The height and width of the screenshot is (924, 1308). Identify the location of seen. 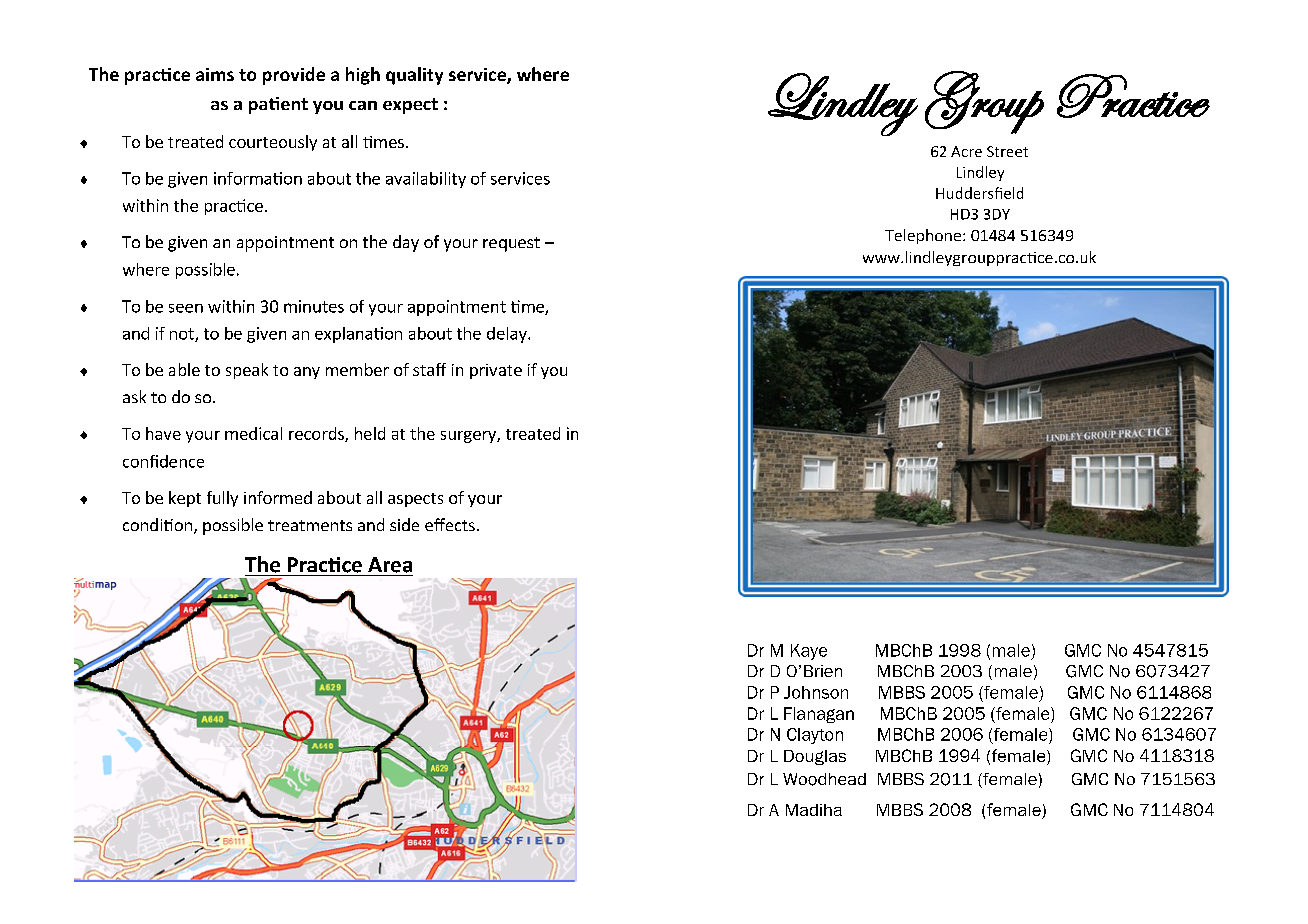
(186, 308).
